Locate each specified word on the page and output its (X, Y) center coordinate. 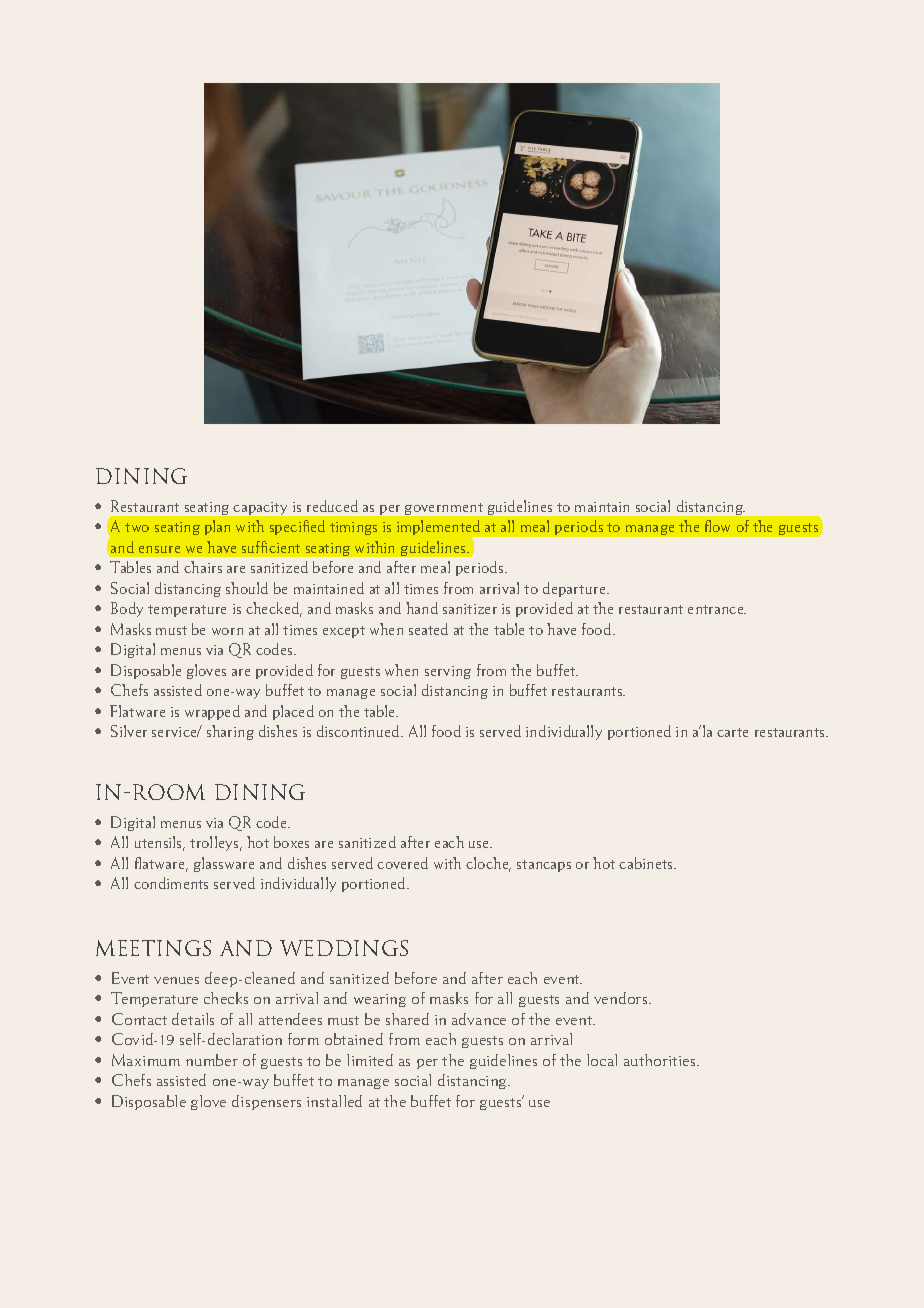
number (212, 1060)
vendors (622, 998)
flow (717, 526)
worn (227, 631)
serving (448, 672)
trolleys (215, 843)
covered (402, 863)
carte (732, 732)
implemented (440, 529)
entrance (717, 609)
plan (217, 527)
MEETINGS (153, 948)
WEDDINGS (344, 948)
